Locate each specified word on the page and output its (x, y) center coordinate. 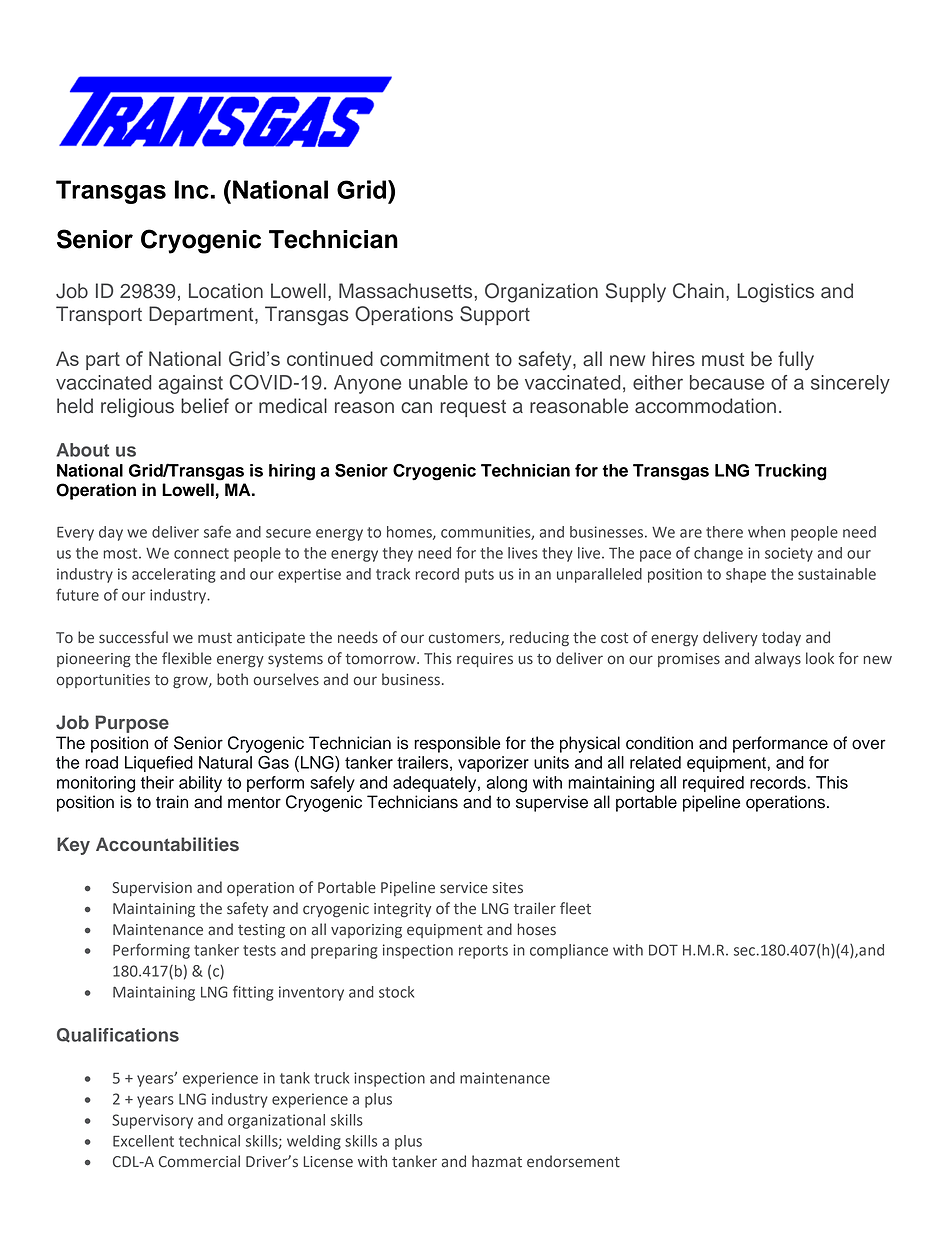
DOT (663, 950)
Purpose (132, 724)
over (869, 744)
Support (495, 315)
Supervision (152, 889)
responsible (457, 744)
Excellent (143, 1141)
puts (479, 576)
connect (201, 553)
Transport (99, 315)
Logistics (775, 293)
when (766, 532)
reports (483, 952)
